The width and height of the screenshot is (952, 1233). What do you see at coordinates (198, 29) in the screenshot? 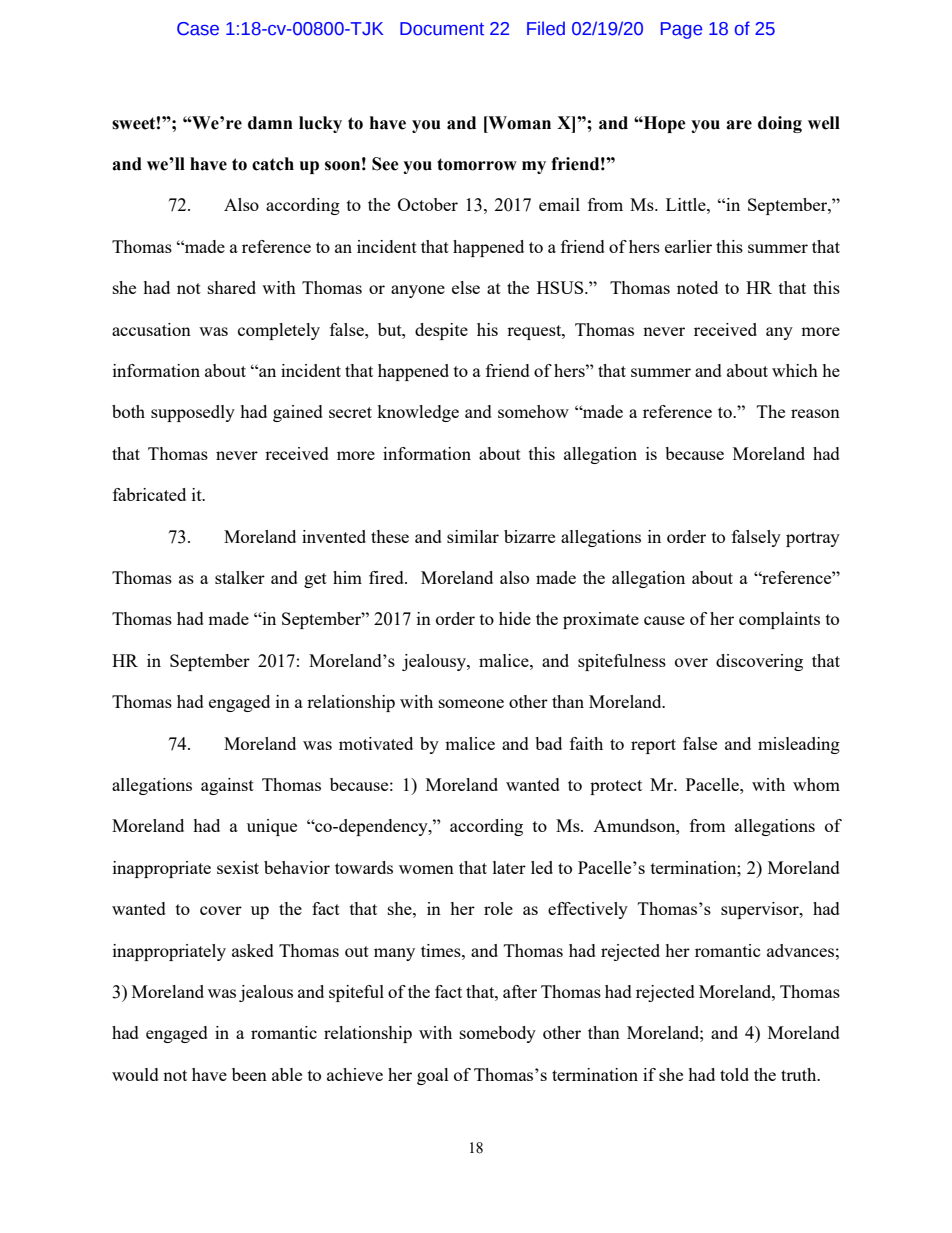
I see `Case` at bounding box center [198, 29].
